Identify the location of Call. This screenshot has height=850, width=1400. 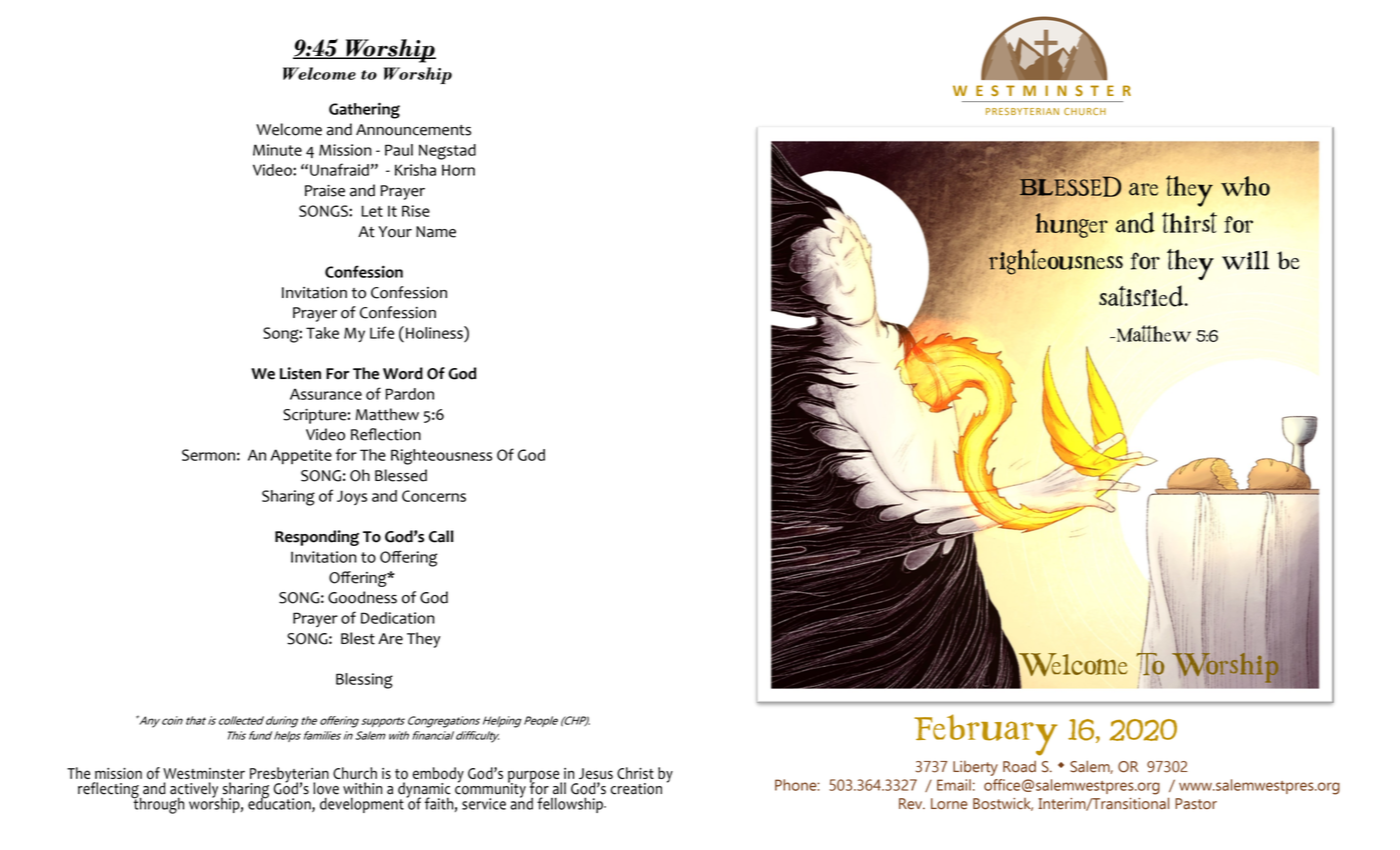
(441, 536).
